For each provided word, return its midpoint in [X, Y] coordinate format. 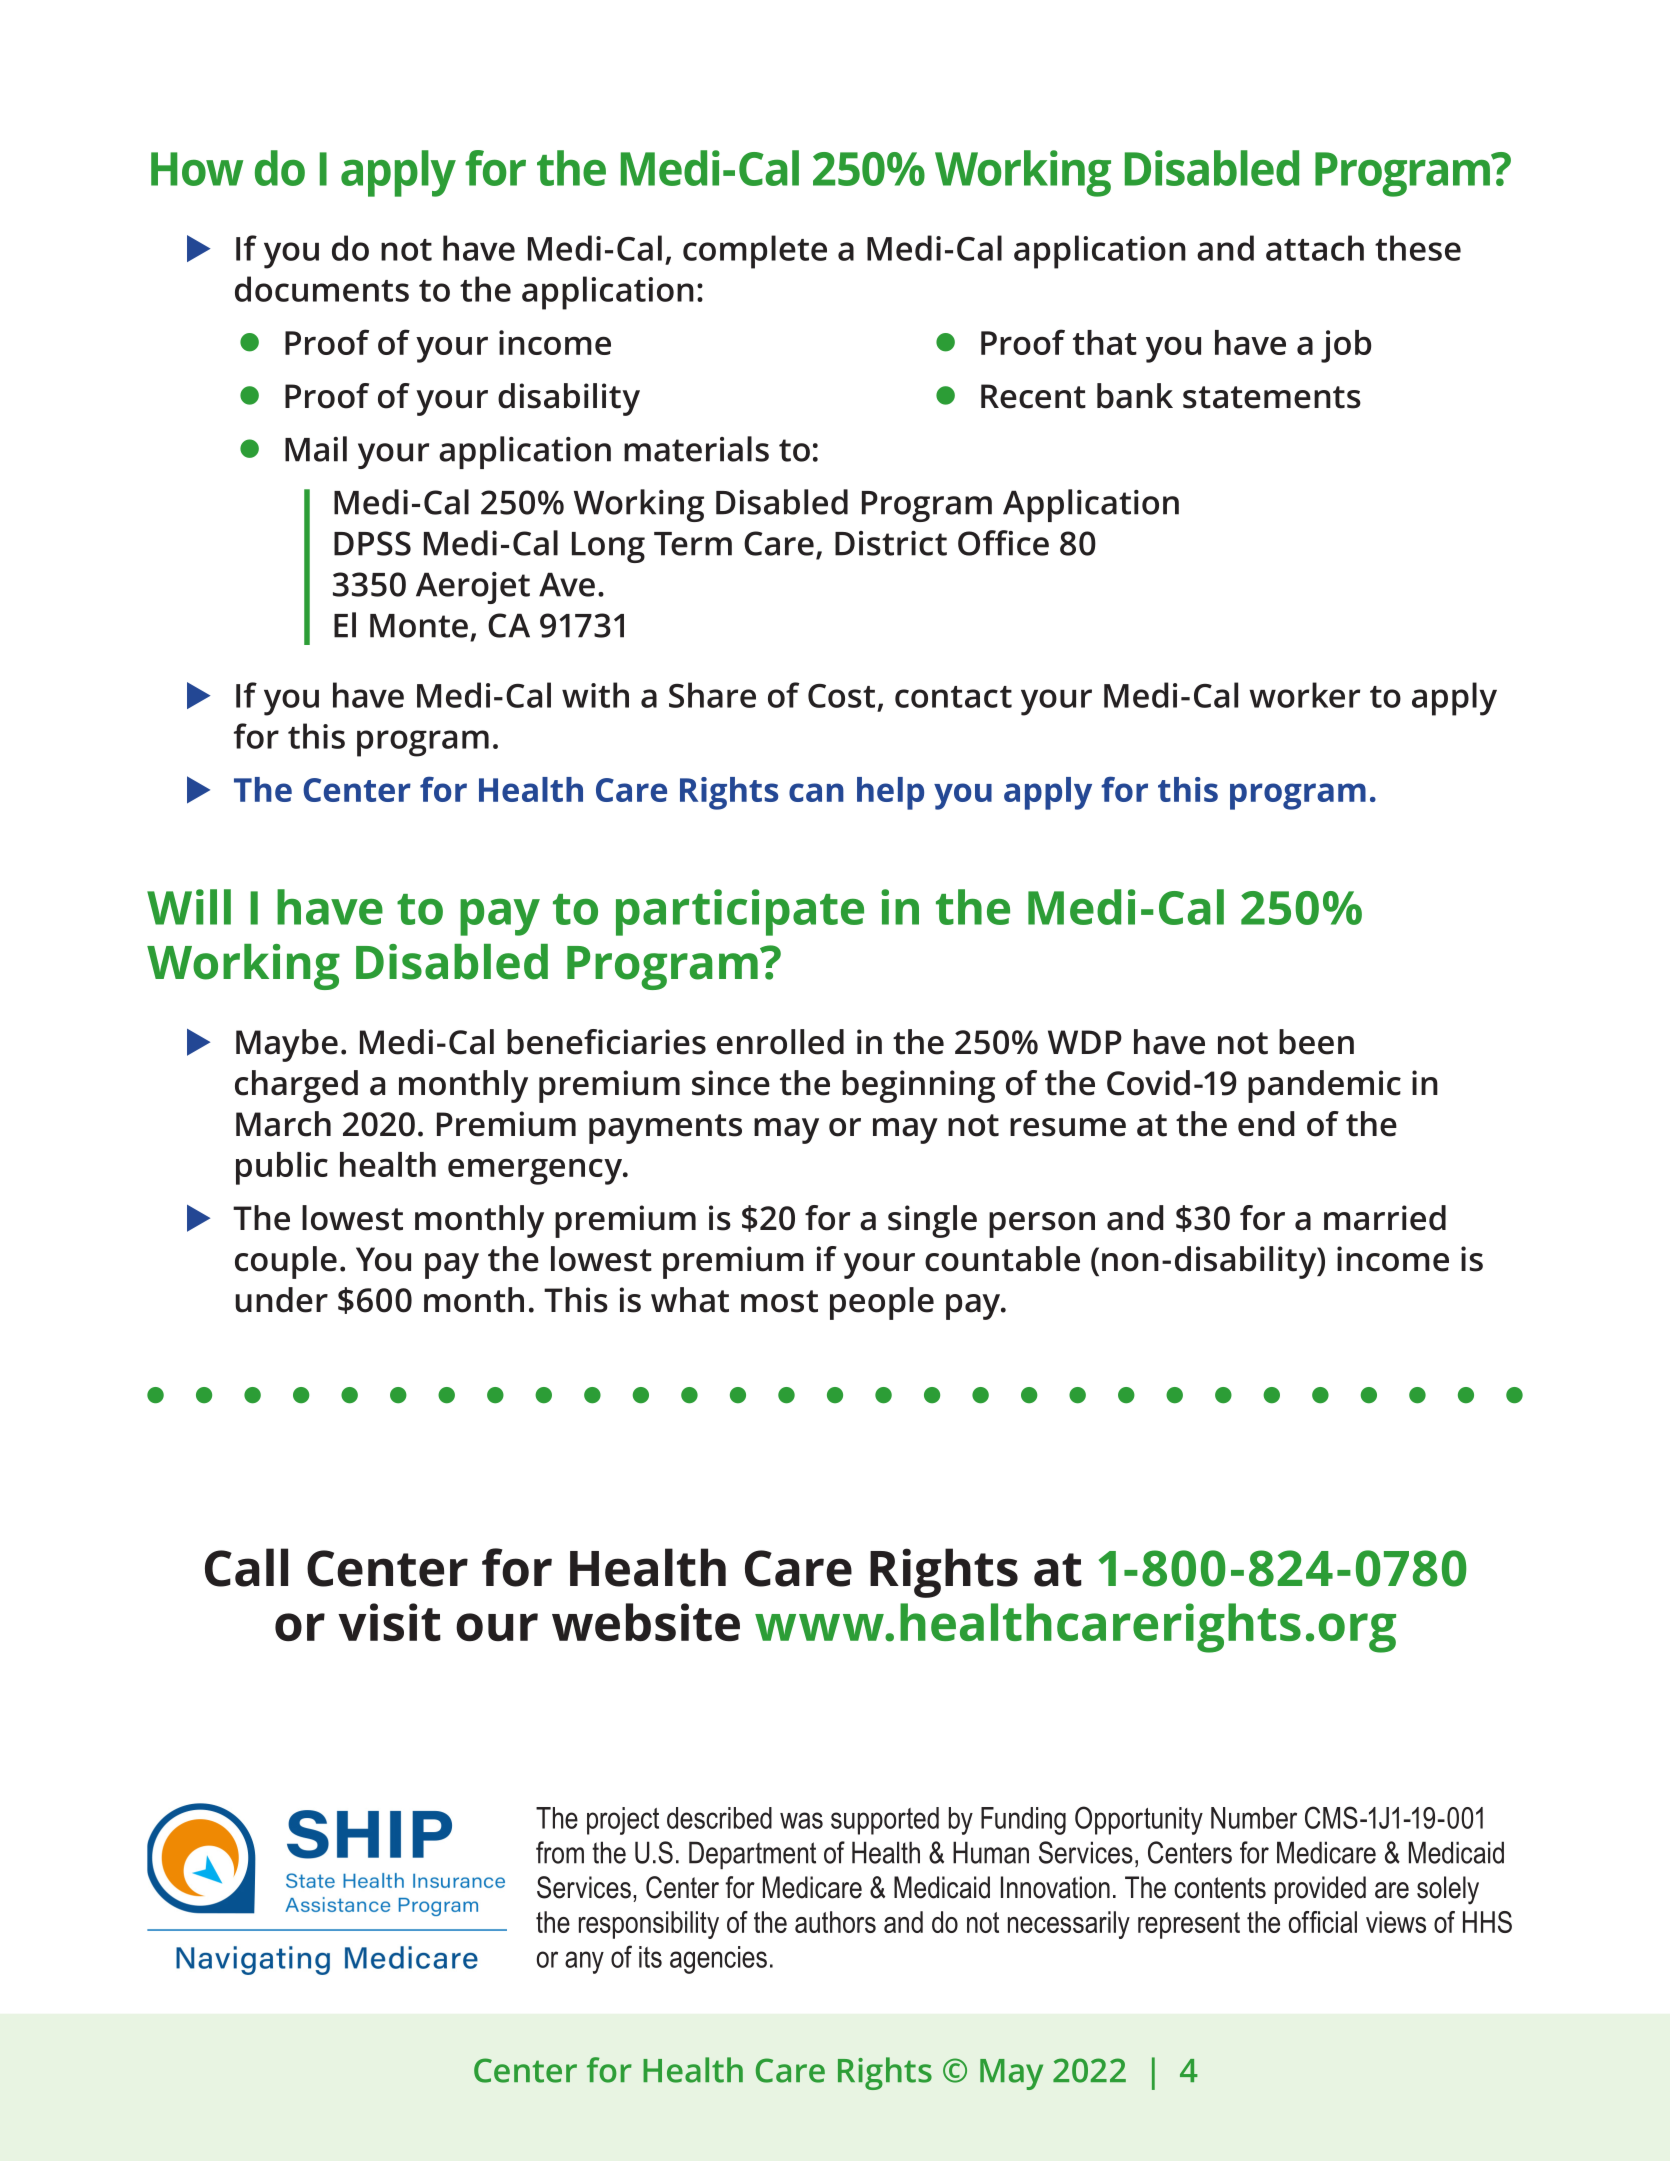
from [560, 1852]
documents [322, 289]
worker [1304, 695]
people [882, 1303]
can [816, 792]
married [1385, 1218]
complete [755, 252]
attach [1315, 248]
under [281, 1300]
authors [835, 1922]
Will [189, 907]
